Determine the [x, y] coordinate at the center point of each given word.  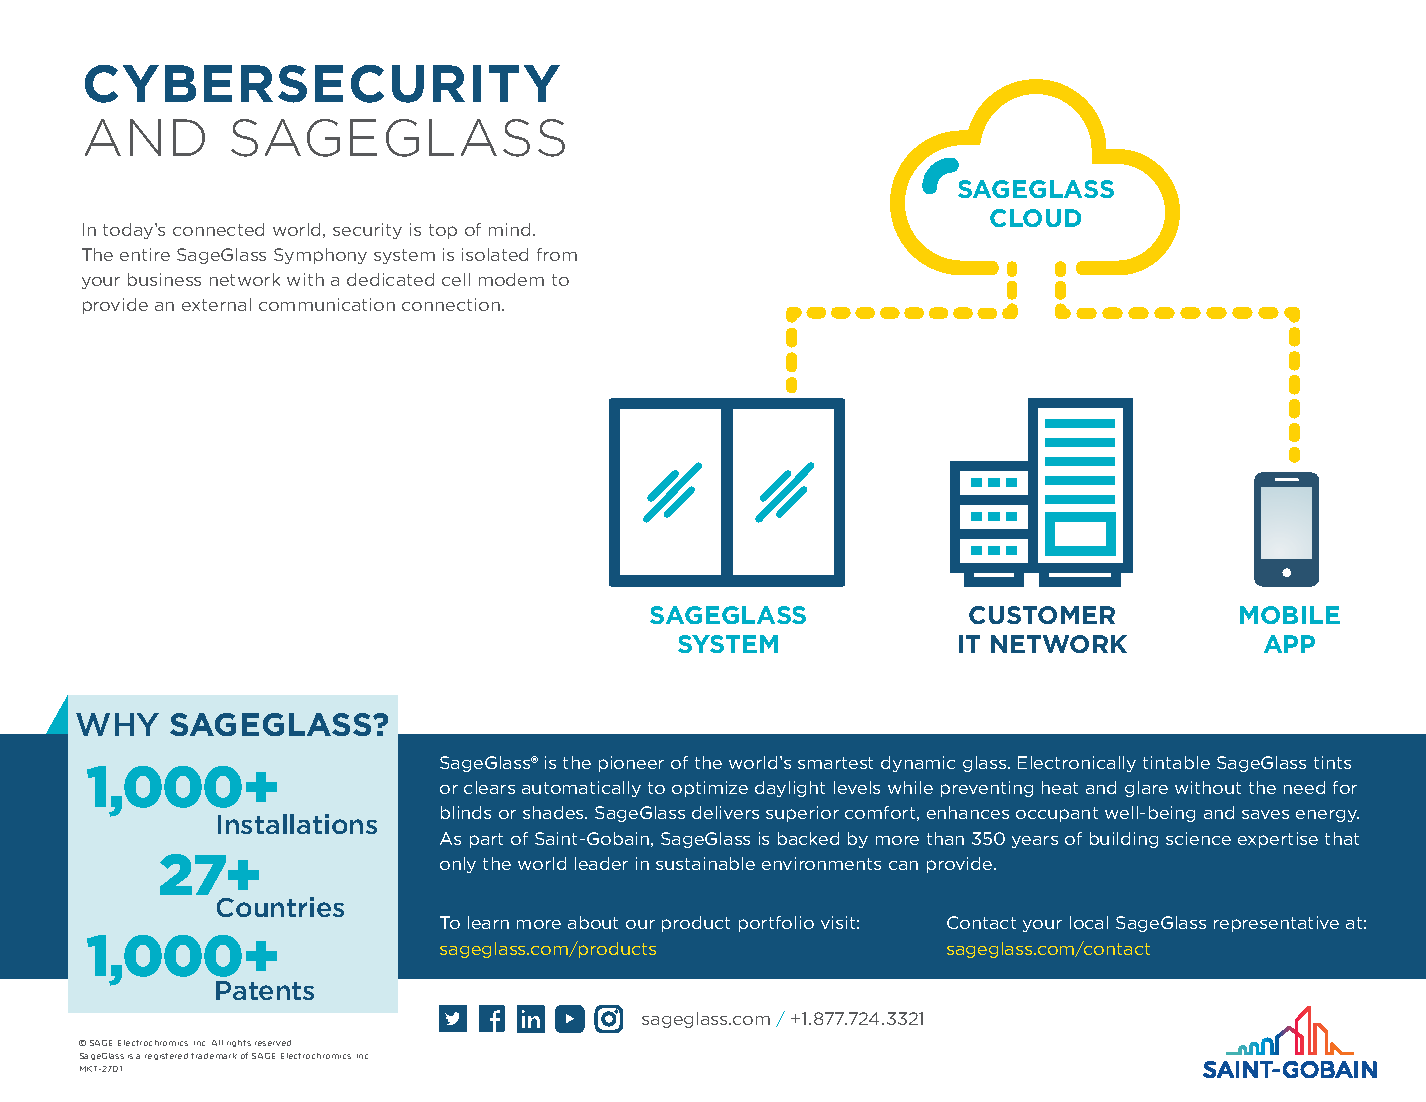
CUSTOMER [1042, 615]
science [1198, 838]
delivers [725, 812]
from [557, 254]
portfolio [776, 924]
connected [218, 229]
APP [1289, 644]
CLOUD [1035, 218]
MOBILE [1290, 615]
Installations [297, 824]
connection [451, 304]
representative [1276, 924]
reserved [273, 1043]
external [216, 304]
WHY [117, 724]
